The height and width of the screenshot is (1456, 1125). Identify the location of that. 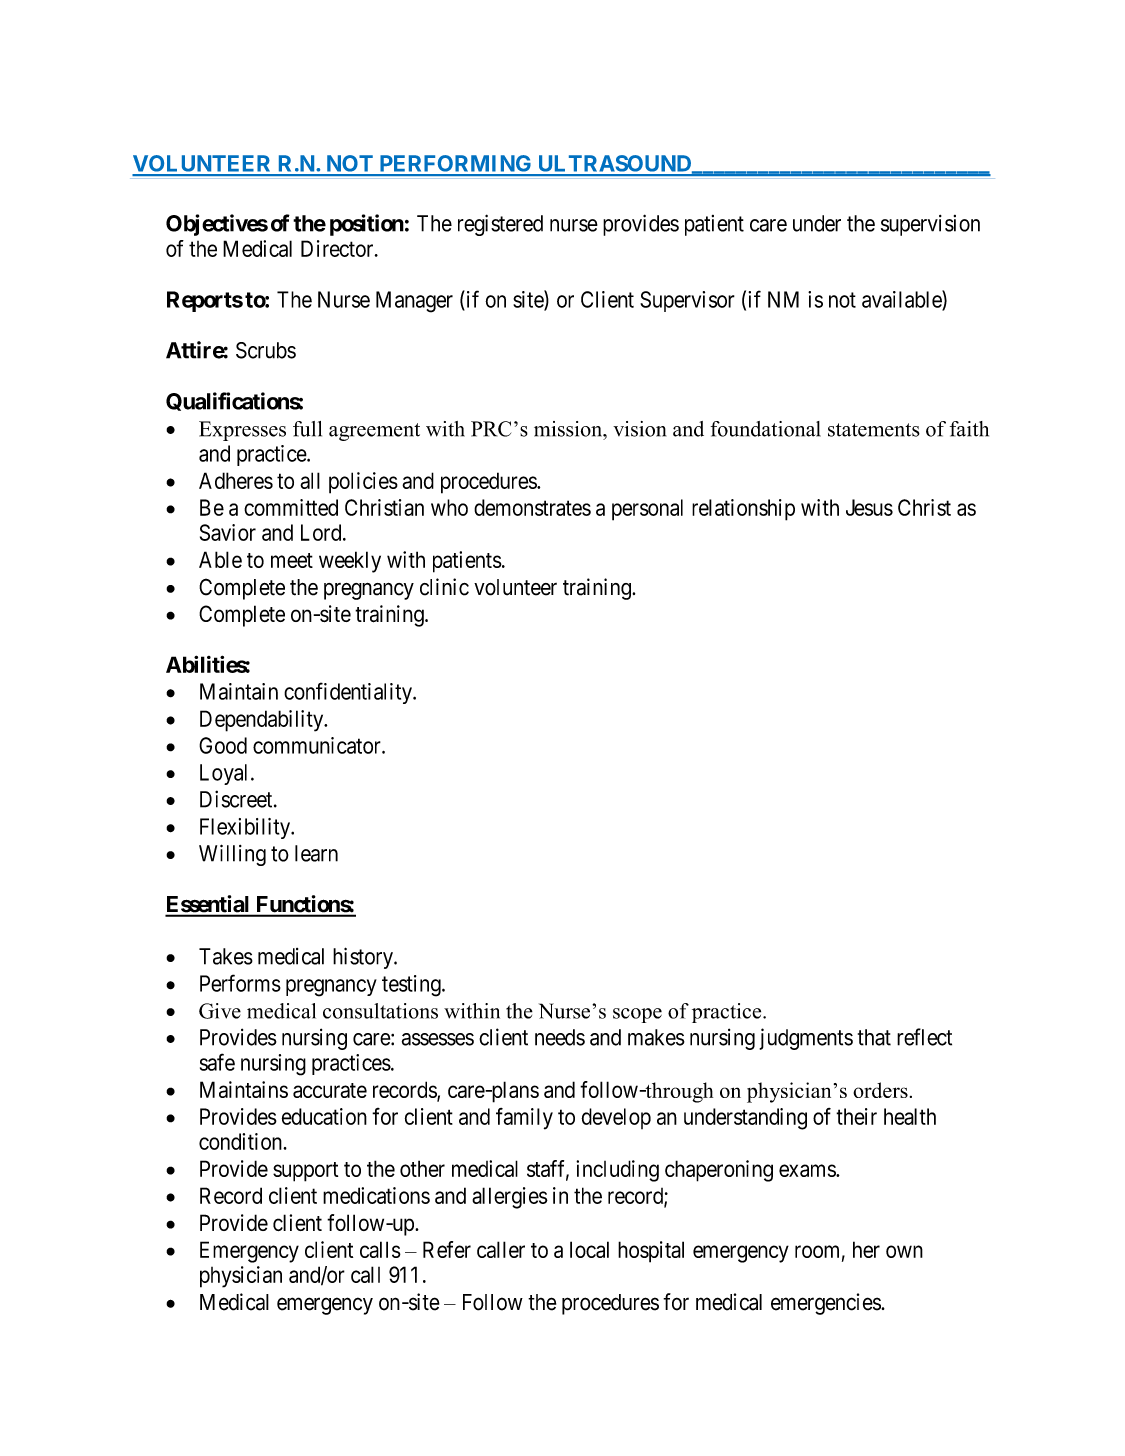
(874, 1037).
